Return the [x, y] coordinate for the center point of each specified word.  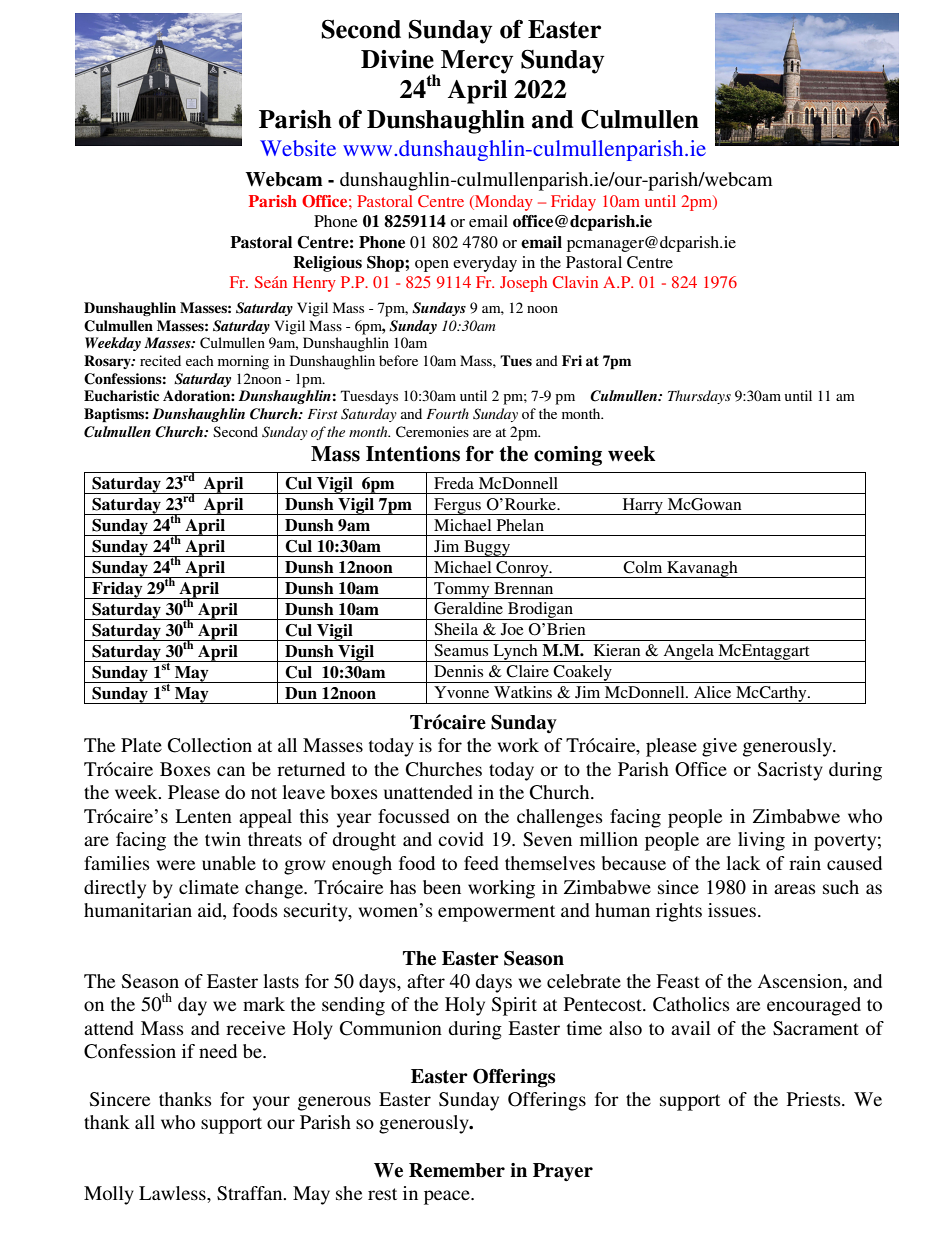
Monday [503, 203]
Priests [815, 1099]
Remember [457, 1170]
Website [298, 148]
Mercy [477, 62]
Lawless [173, 1193]
